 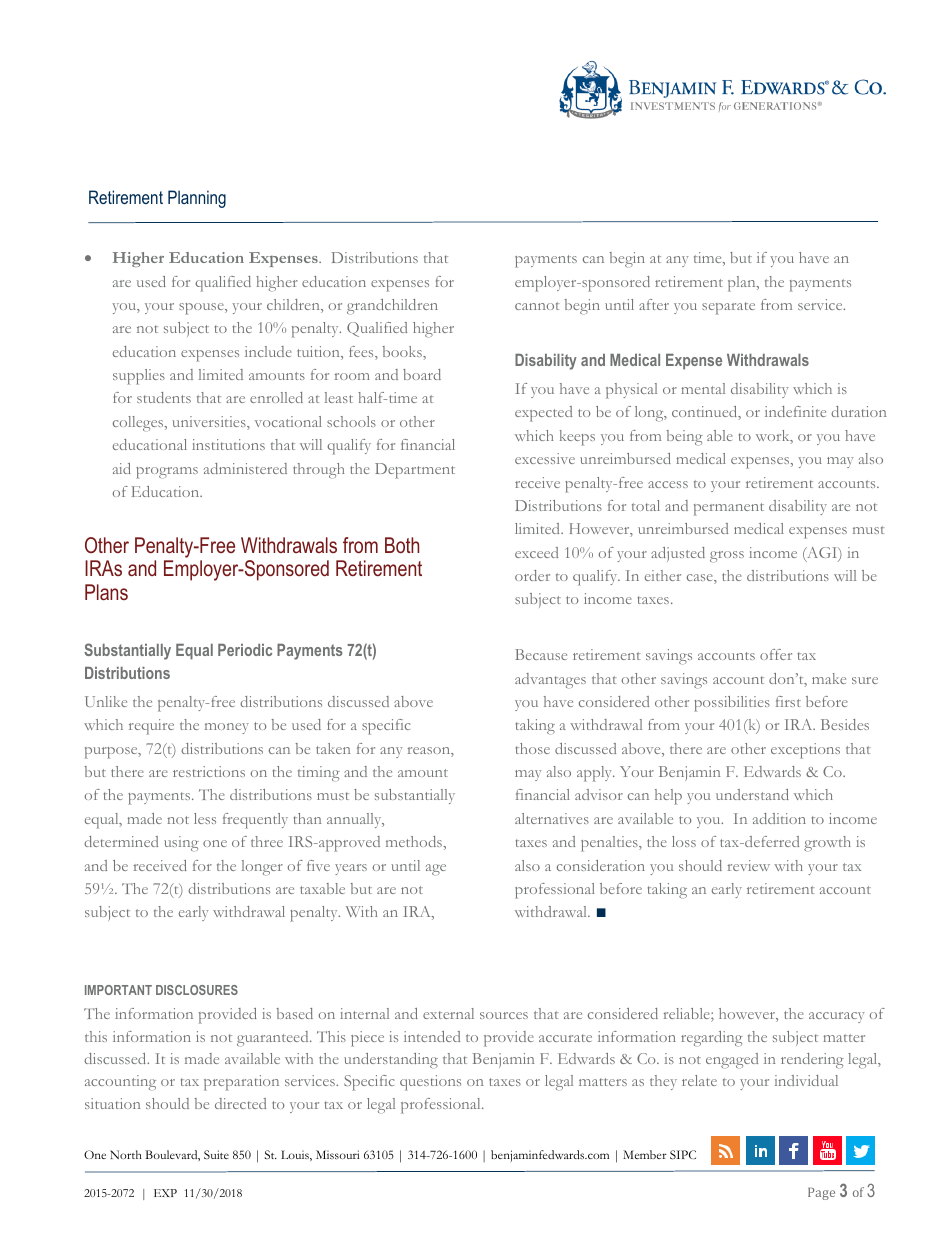 What do you see at coordinates (216, 1154) in the screenshot?
I see `Suite` at bounding box center [216, 1154].
